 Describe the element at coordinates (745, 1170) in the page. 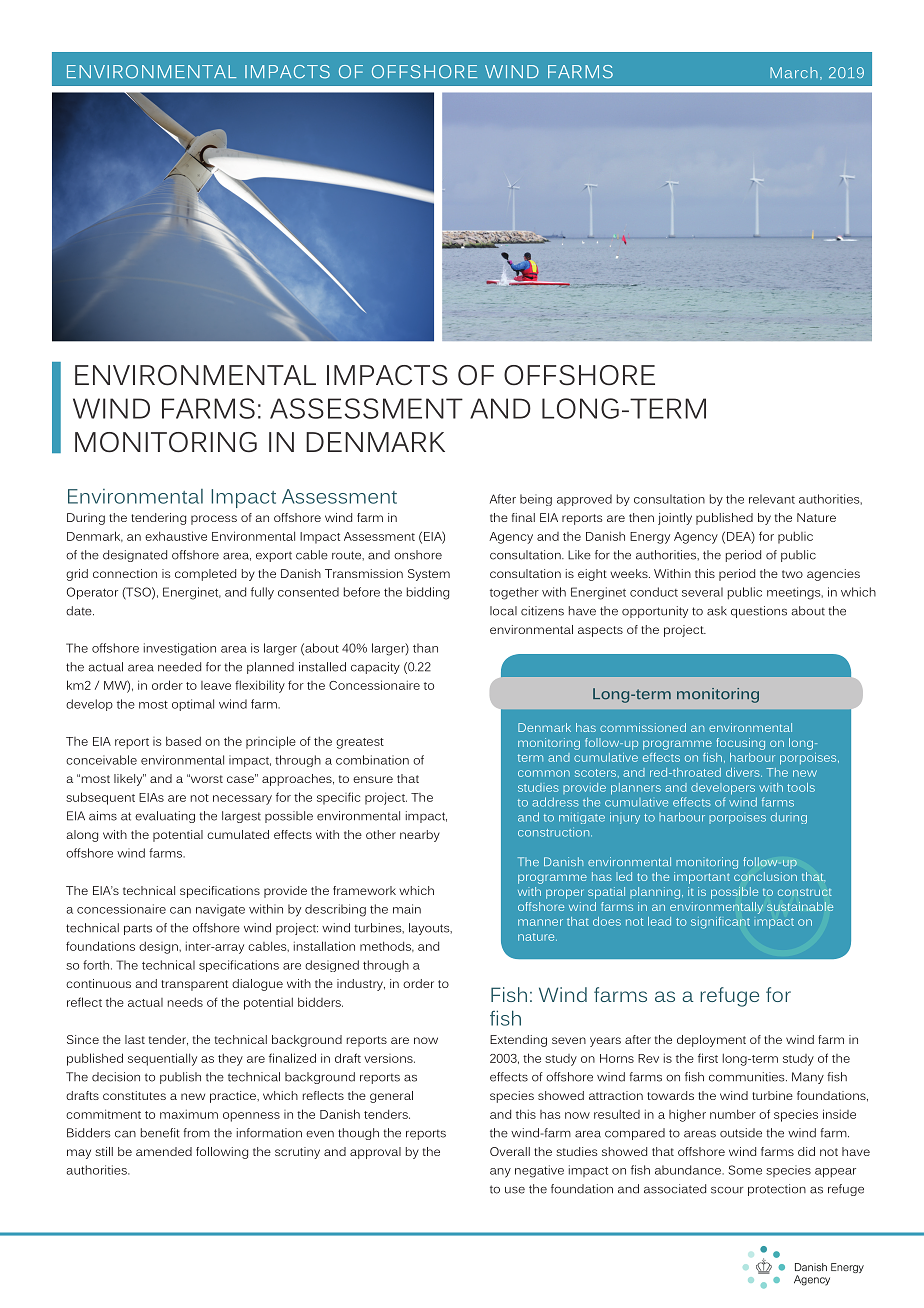

I see `Some` at that location.
